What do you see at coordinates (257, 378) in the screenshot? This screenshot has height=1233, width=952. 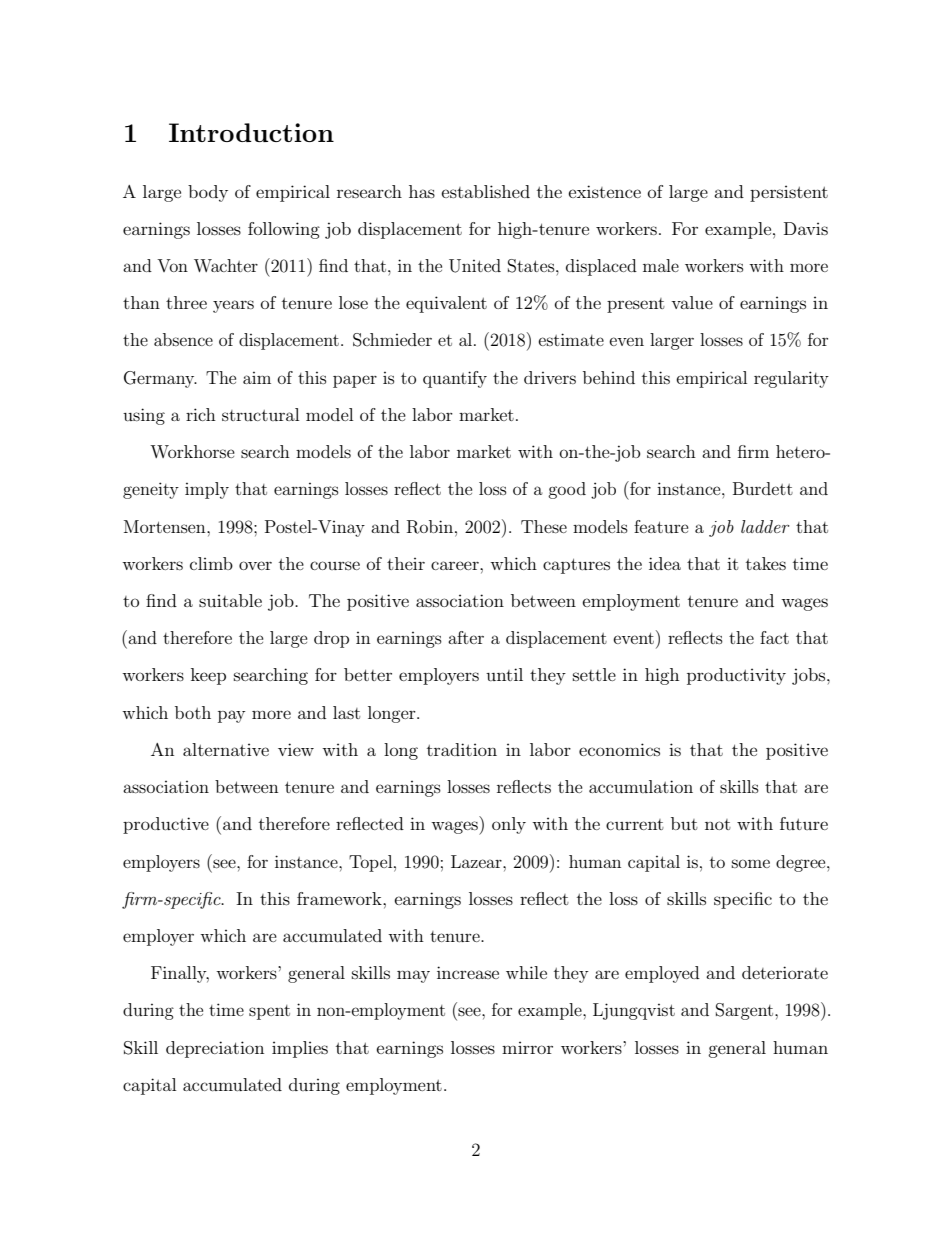 I see `aim` at bounding box center [257, 378].
